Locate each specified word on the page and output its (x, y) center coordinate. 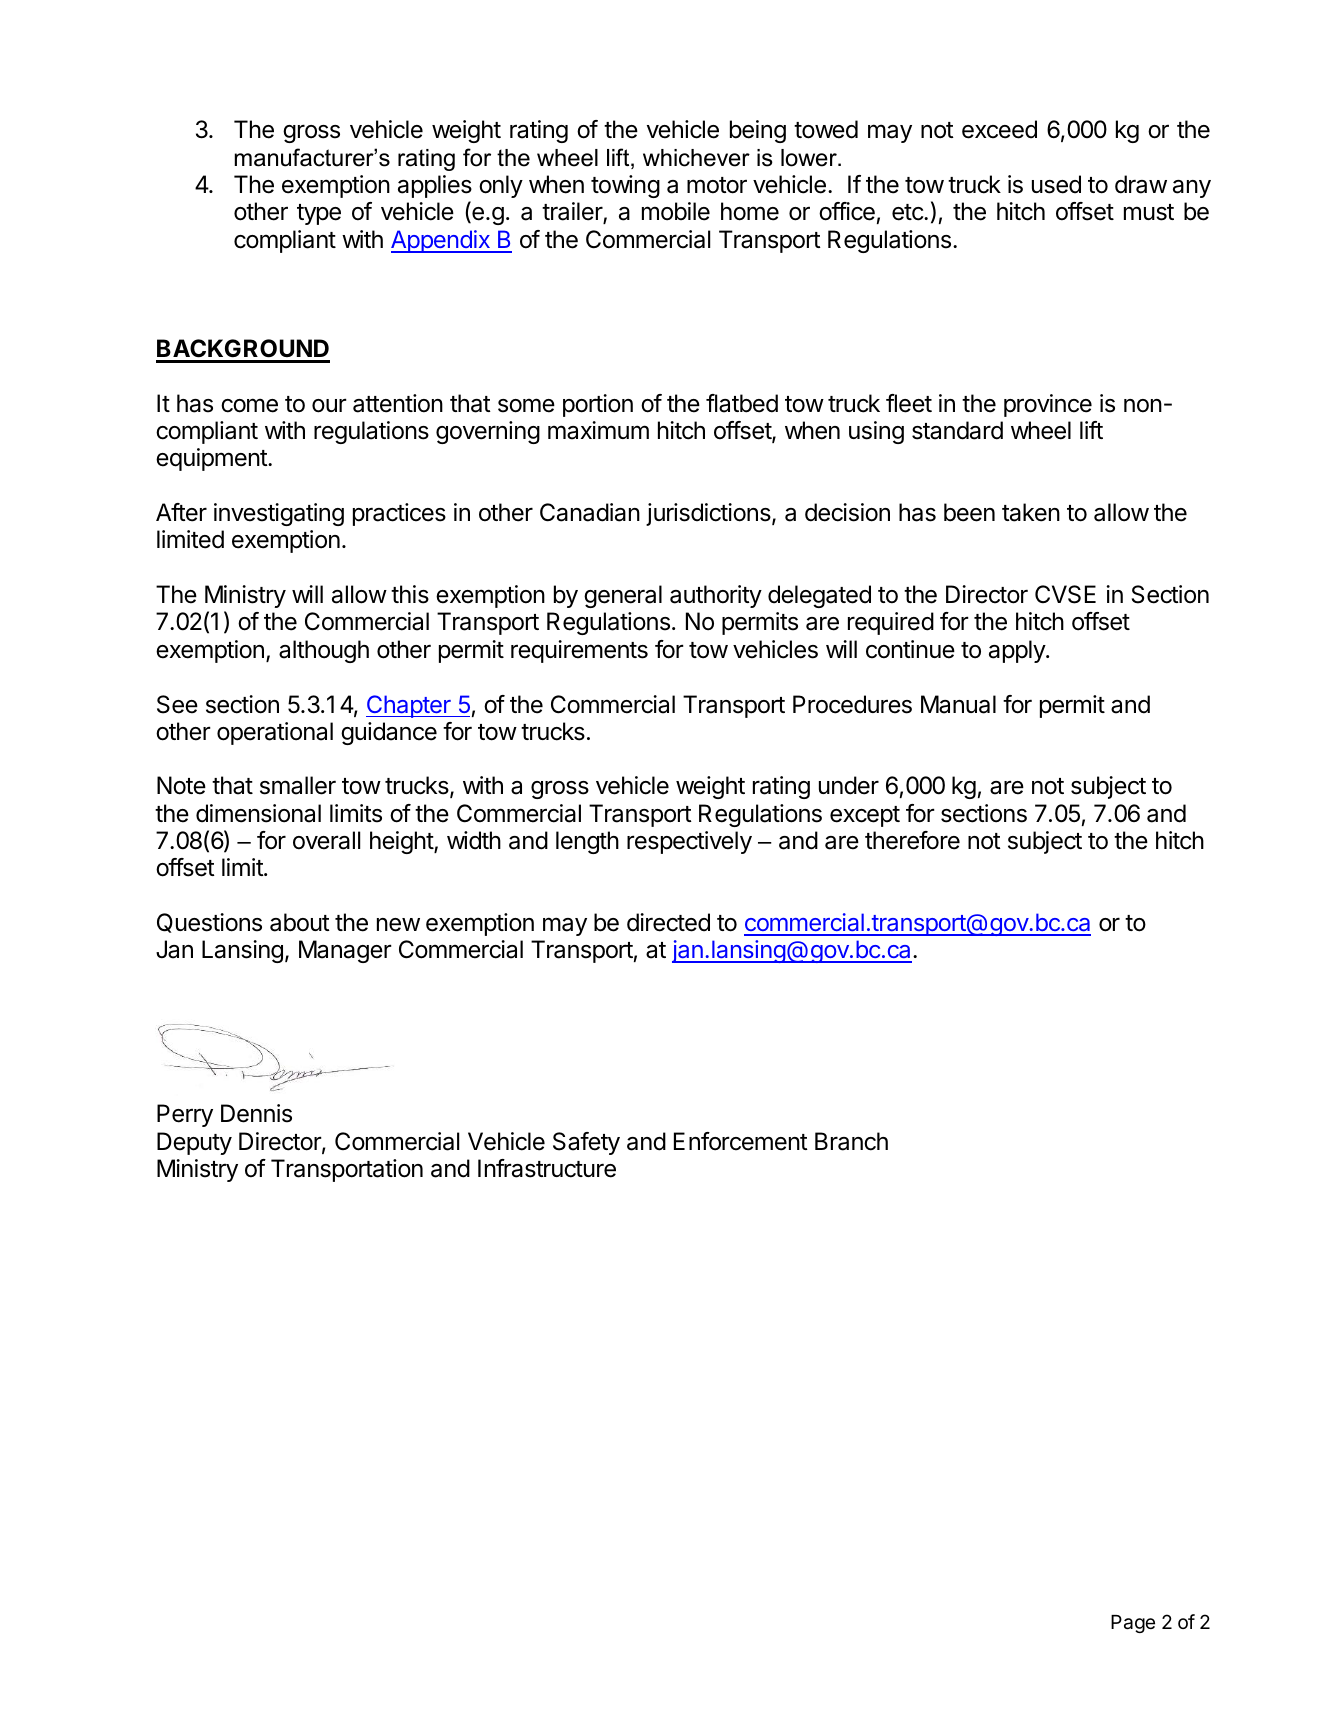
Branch (851, 1141)
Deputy (194, 1143)
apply (1018, 651)
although (324, 651)
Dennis (256, 1113)
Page (1133, 1624)
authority (716, 596)
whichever (696, 158)
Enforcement (741, 1141)
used (1056, 184)
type (319, 214)
